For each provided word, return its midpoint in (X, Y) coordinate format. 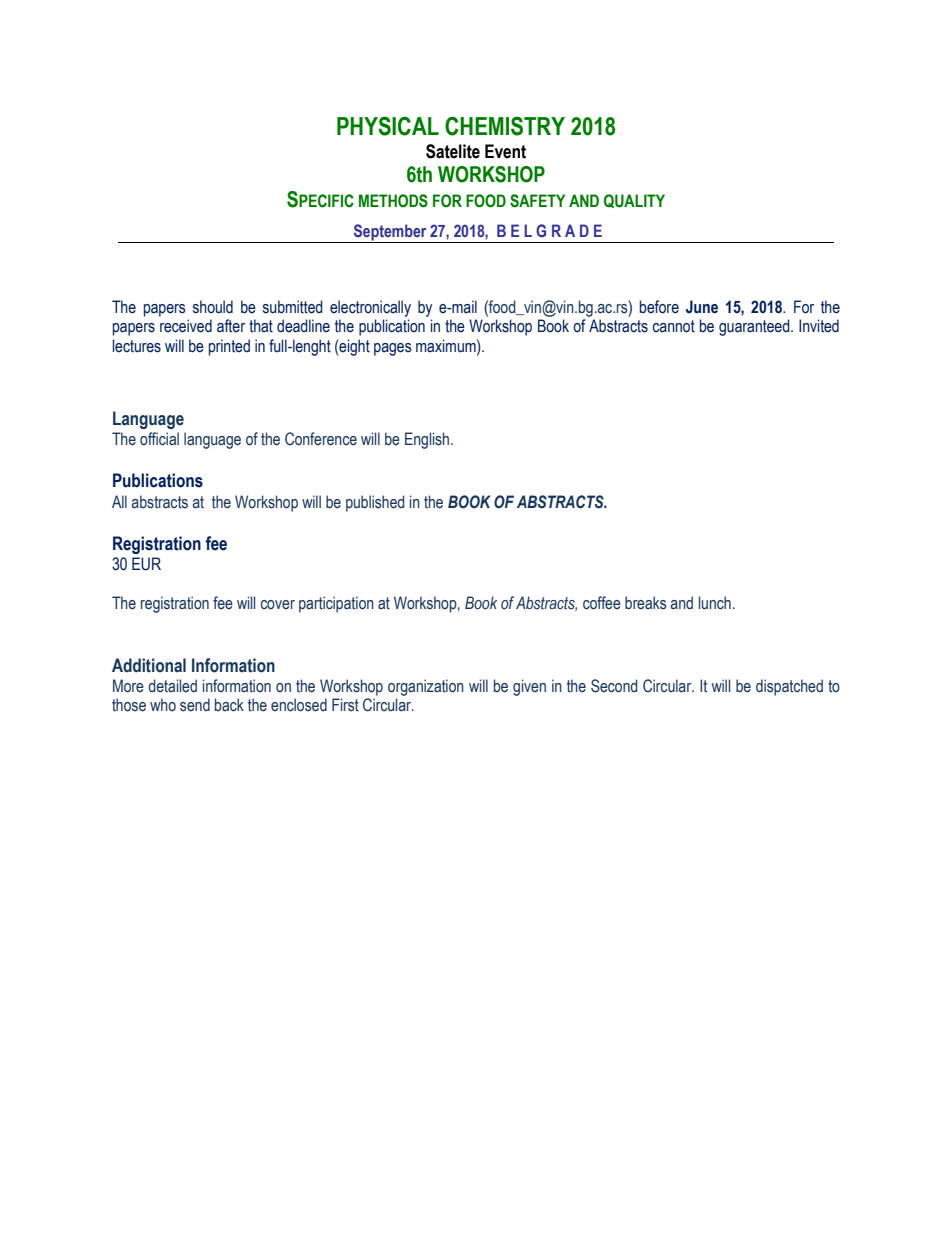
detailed (172, 686)
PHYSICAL (388, 126)
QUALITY (634, 201)
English (428, 440)
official (159, 439)
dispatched (789, 687)
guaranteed (755, 327)
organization (426, 687)
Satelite (453, 151)
